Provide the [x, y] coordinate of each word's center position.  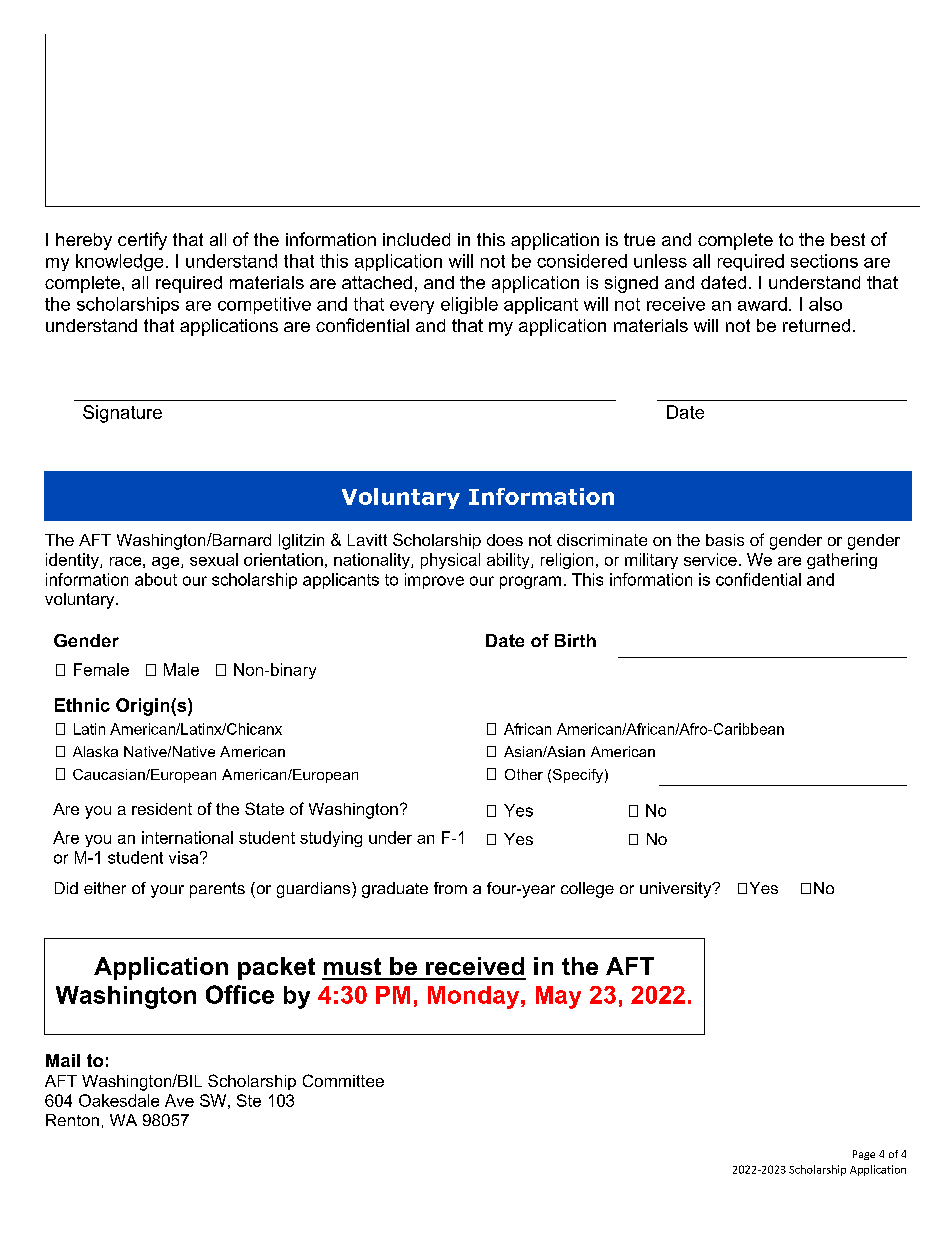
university [677, 890]
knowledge [119, 262]
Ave [179, 1100]
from [450, 888]
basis [725, 540]
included [416, 239]
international [187, 837]
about [156, 579]
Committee [343, 1080]
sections [824, 261]
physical [450, 561]
